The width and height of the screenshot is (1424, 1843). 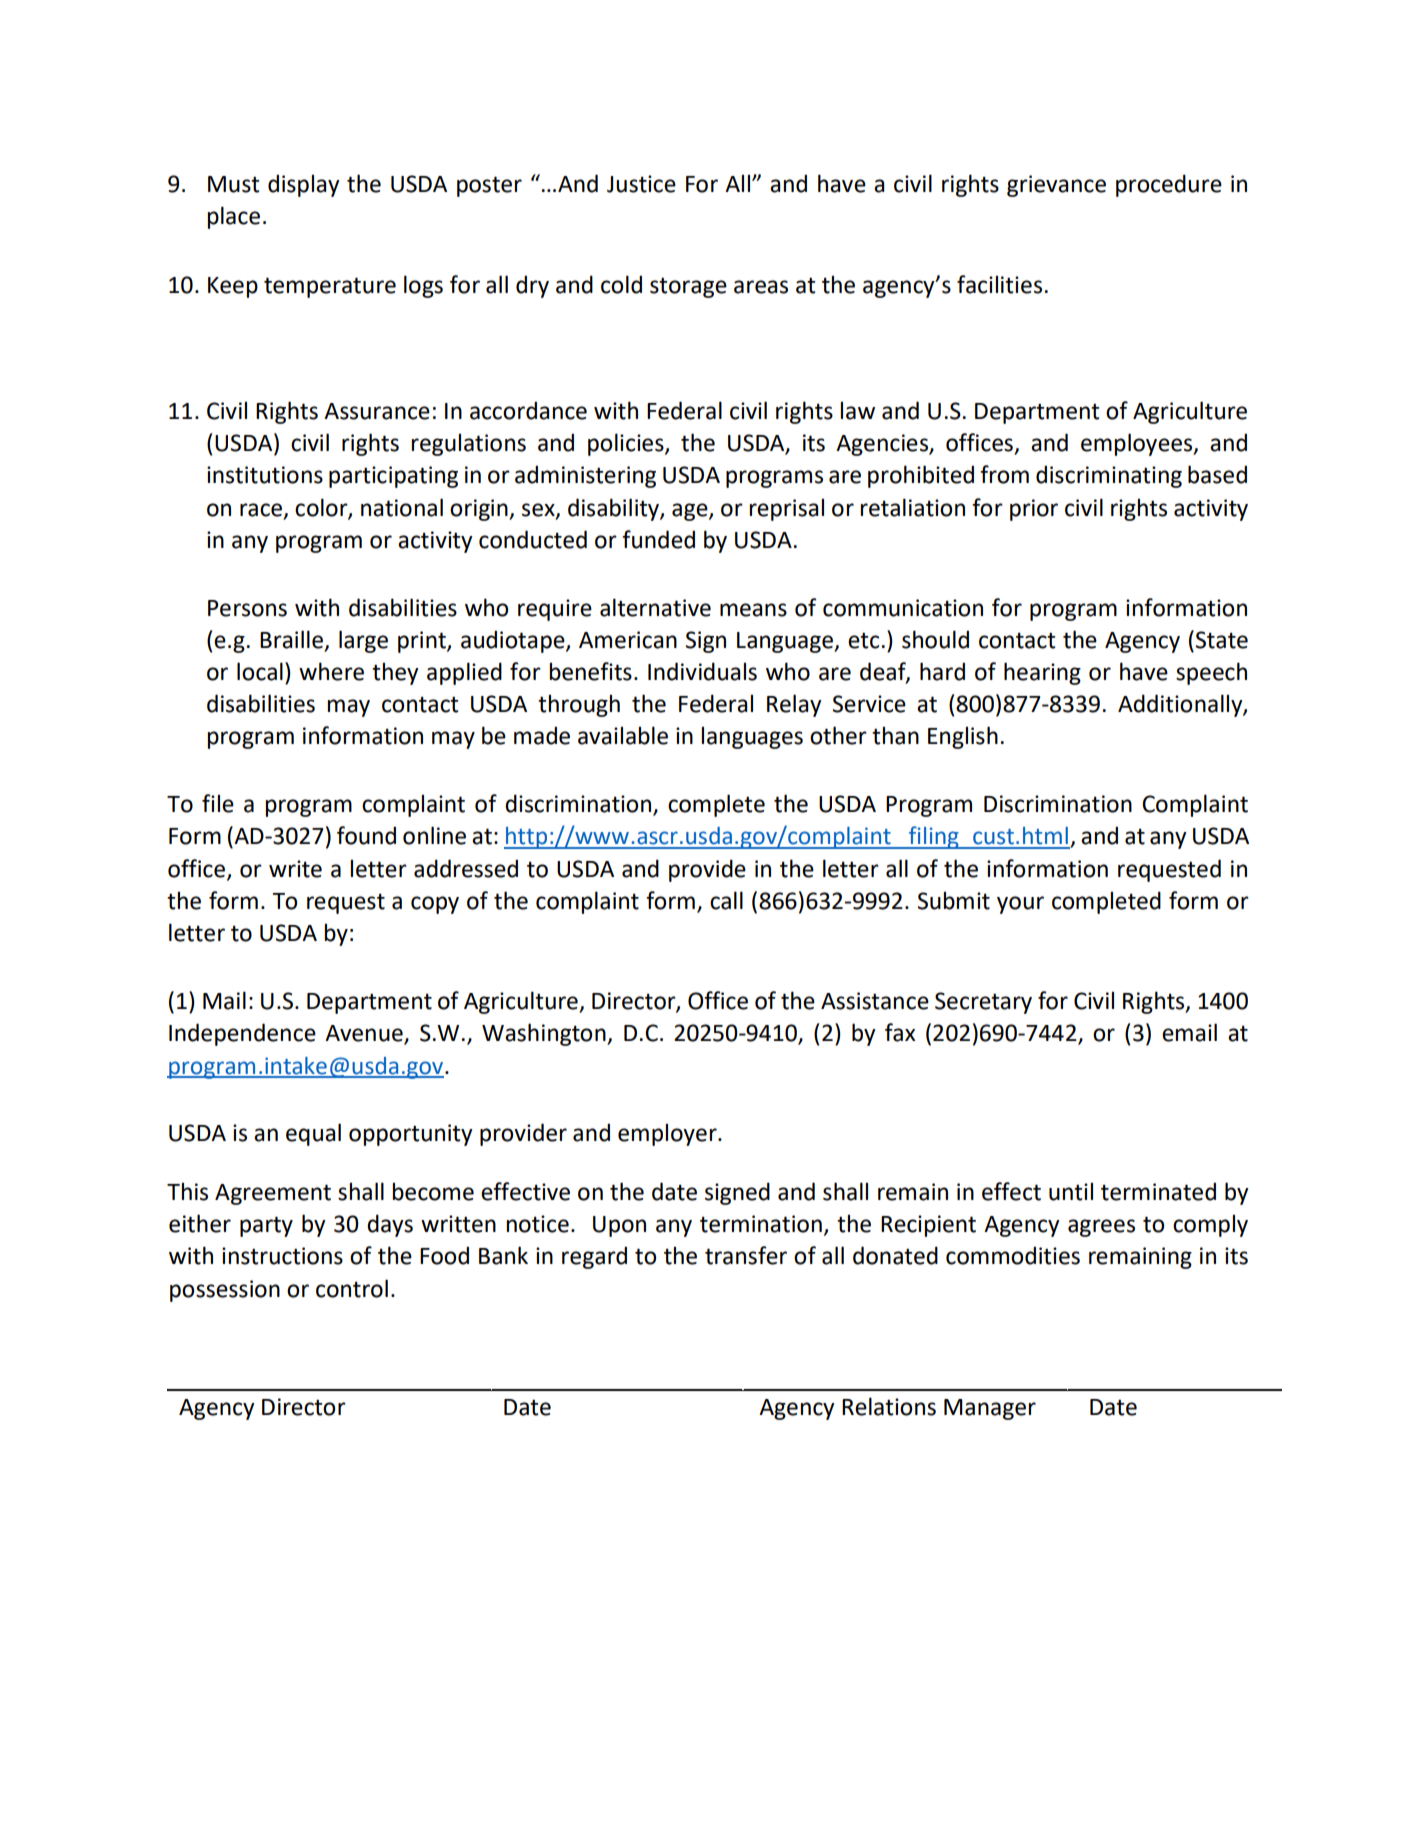 What do you see at coordinates (1056, 186) in the screenshot?
I see `grievance` at bounding box center [1056, 186].
